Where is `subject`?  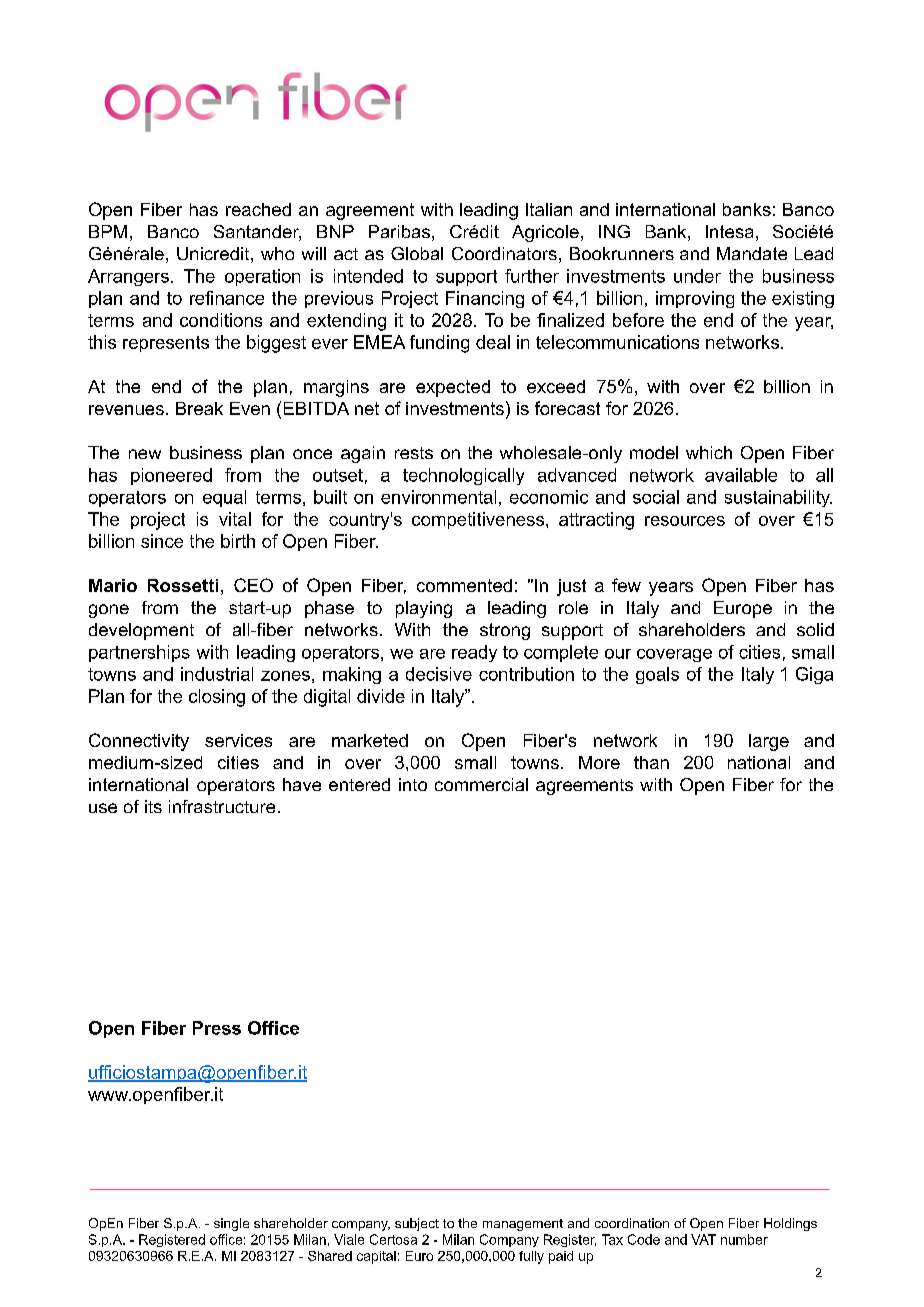 subject is located at coordinates (417, 1224).
